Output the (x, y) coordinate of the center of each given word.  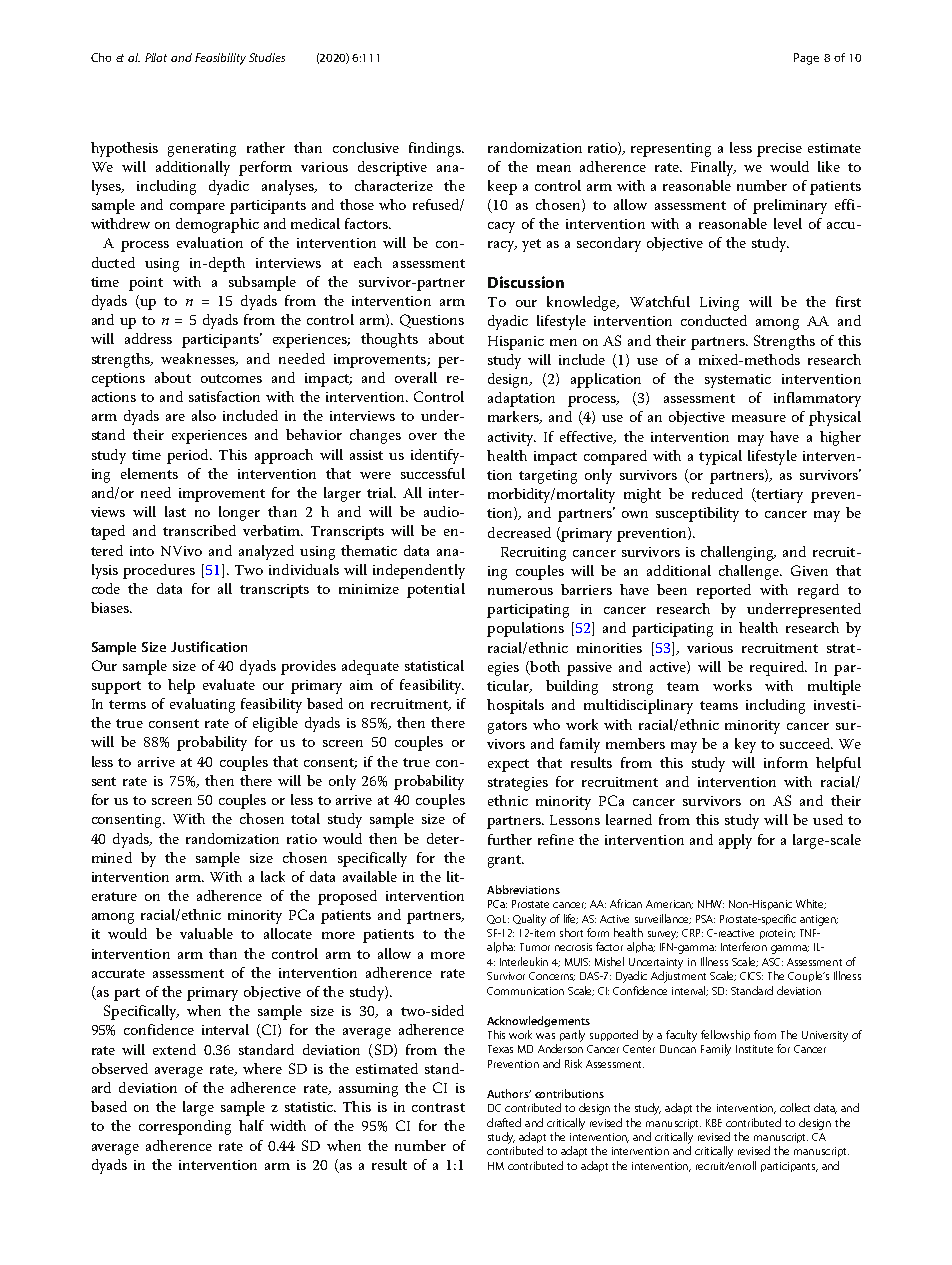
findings (436, 149)
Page (806, 59)
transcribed (199, 530)
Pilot (156, 57)
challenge (750, 572)
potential (436, 590)
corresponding (185, 1127)
